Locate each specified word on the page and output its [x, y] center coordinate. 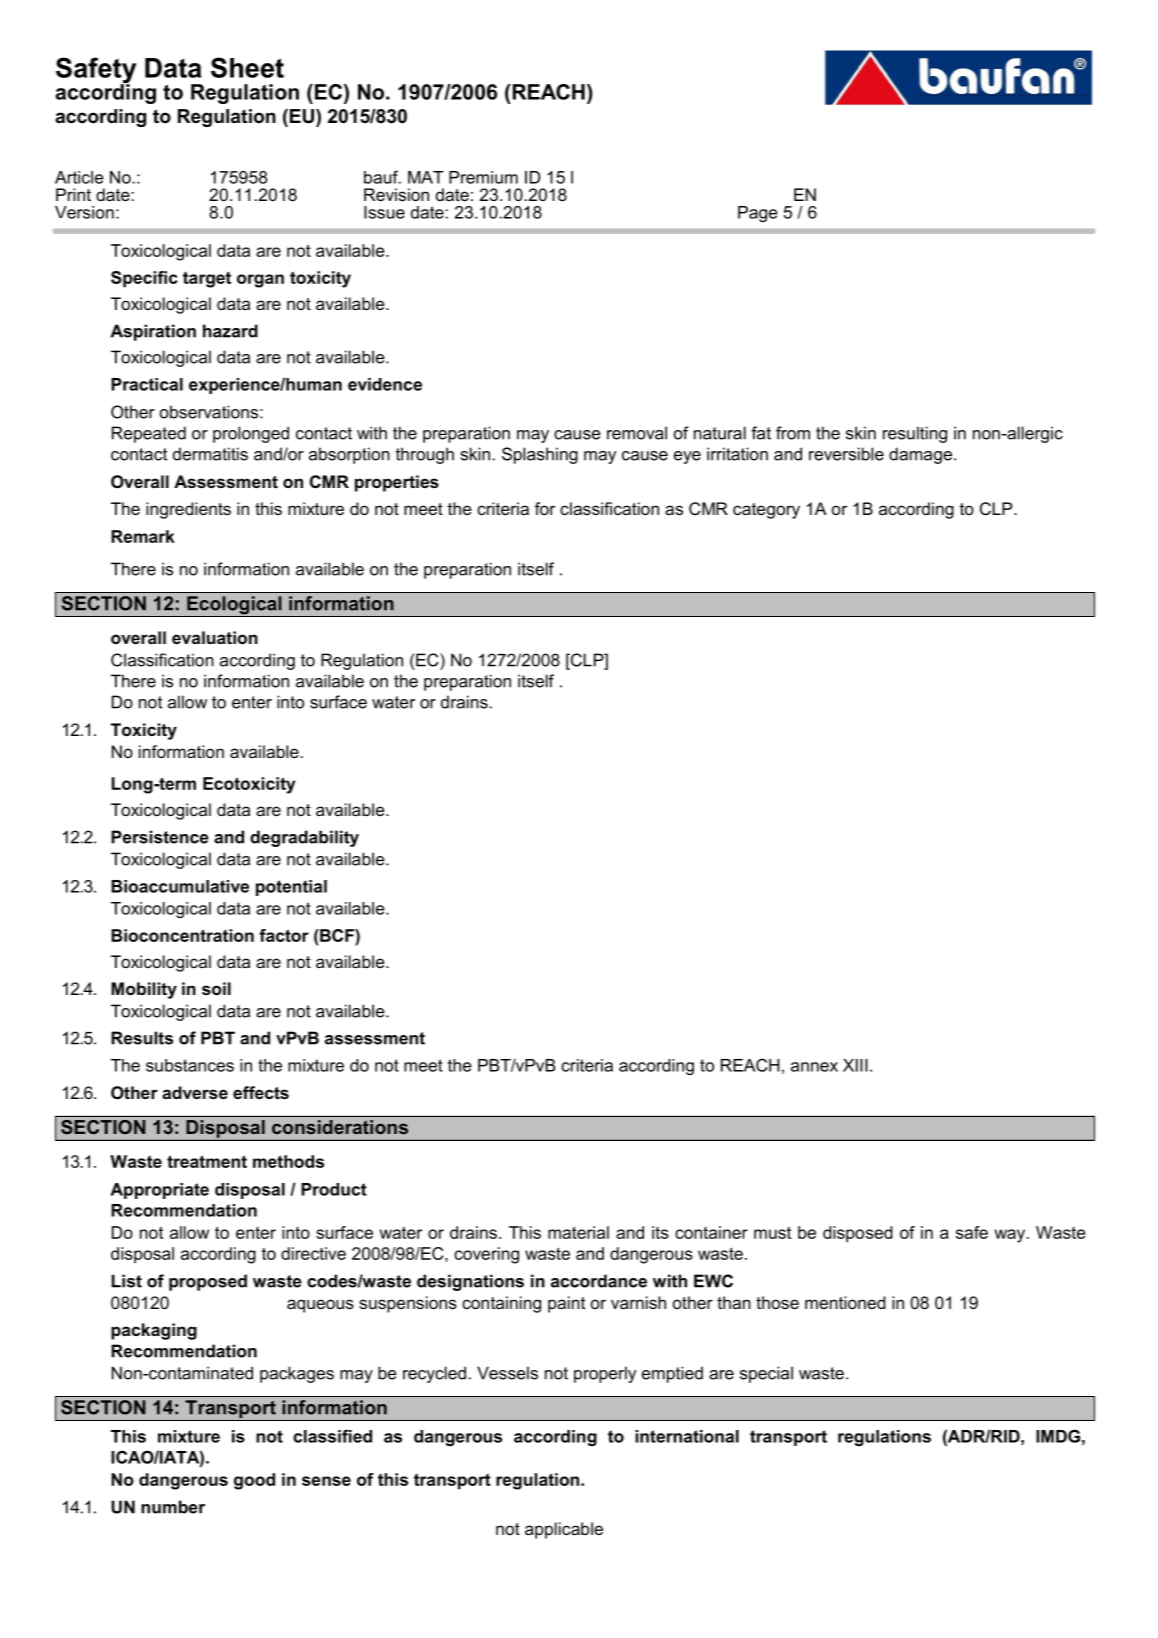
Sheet [247, 67]
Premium [483, 177]
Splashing [540, 455]
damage [920, 455]
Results [142, 1038]
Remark [143, 536]
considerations [340, 1127]
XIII [855, 1065]
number [173, 1507]
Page [758, 214]
